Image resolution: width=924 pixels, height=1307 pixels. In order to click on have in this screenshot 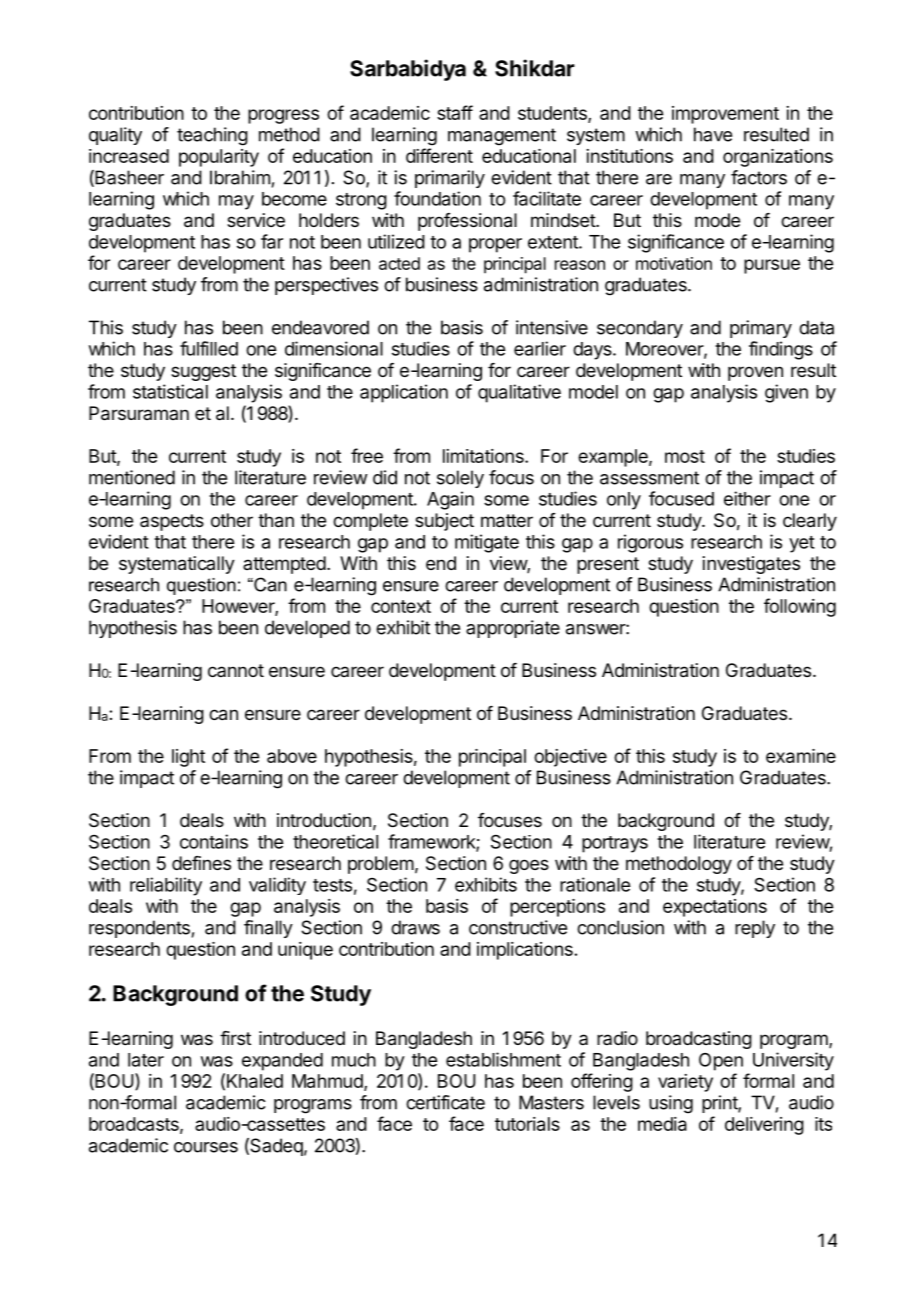, I will do `click(713, 134)`.
